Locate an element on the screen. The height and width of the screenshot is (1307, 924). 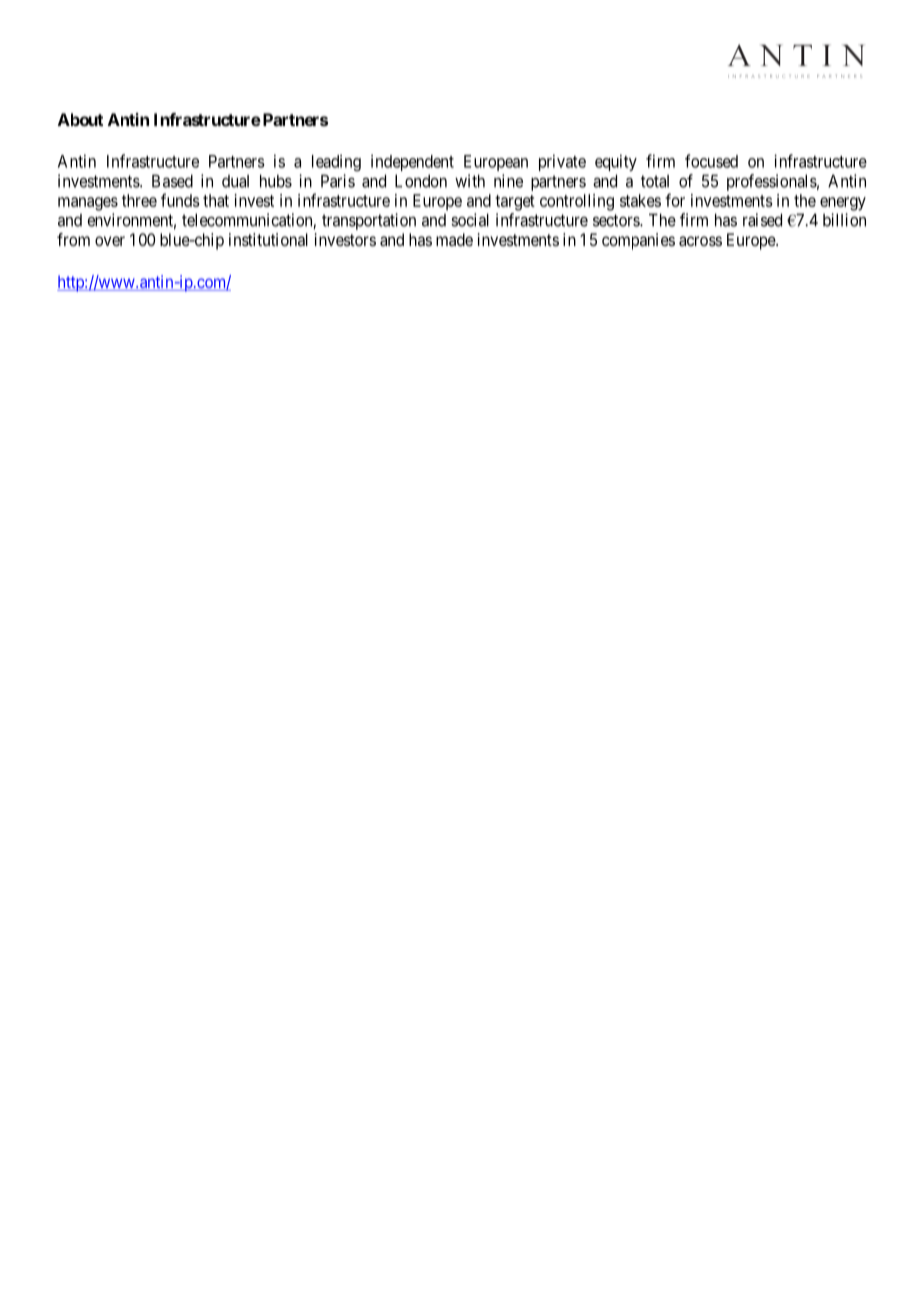
across is located at coordinates (700, 241).
